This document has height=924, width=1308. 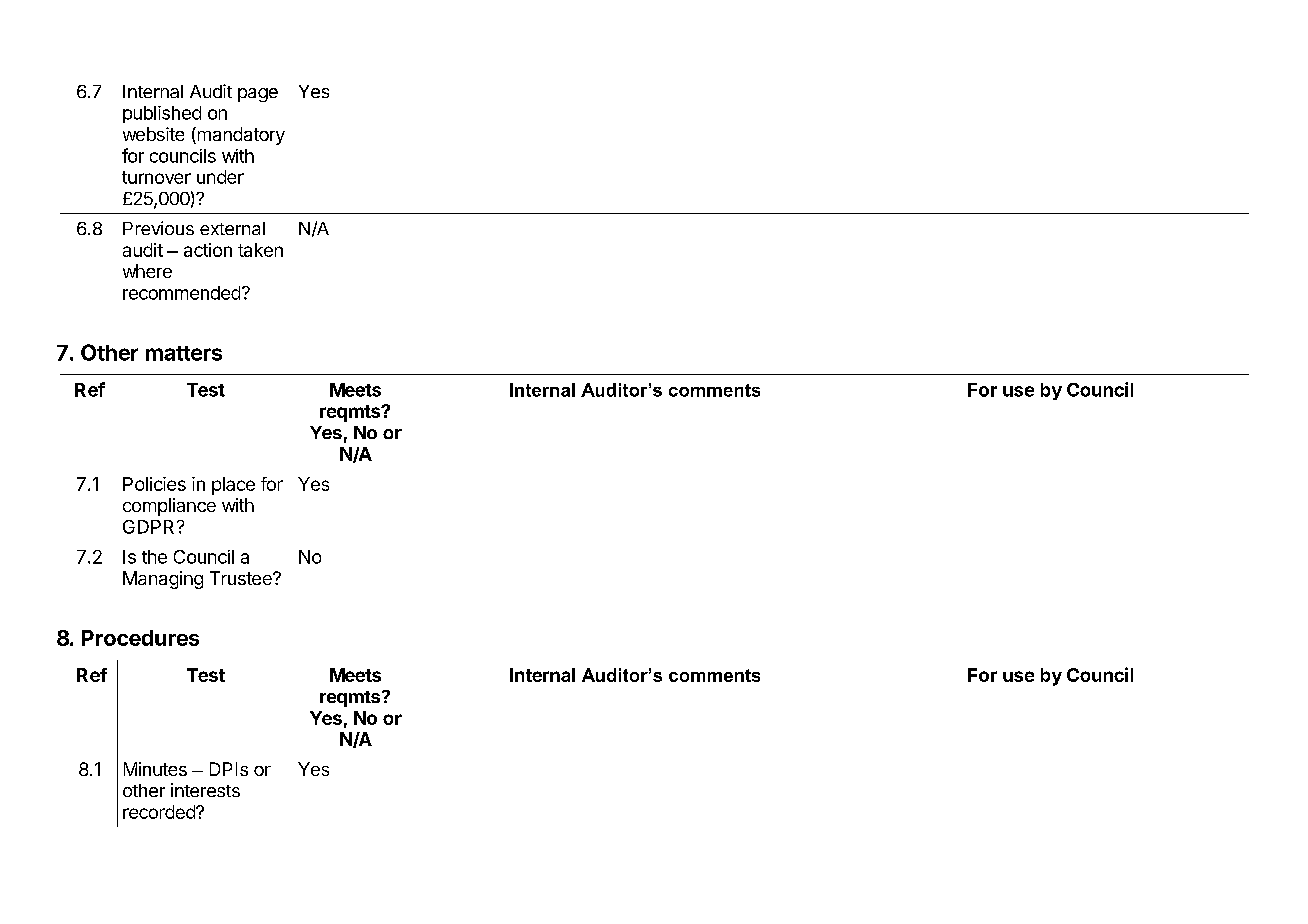 What do you see at coordinates (184, 353) in the document?
I see `matters` at bounding box center [184, 353].
